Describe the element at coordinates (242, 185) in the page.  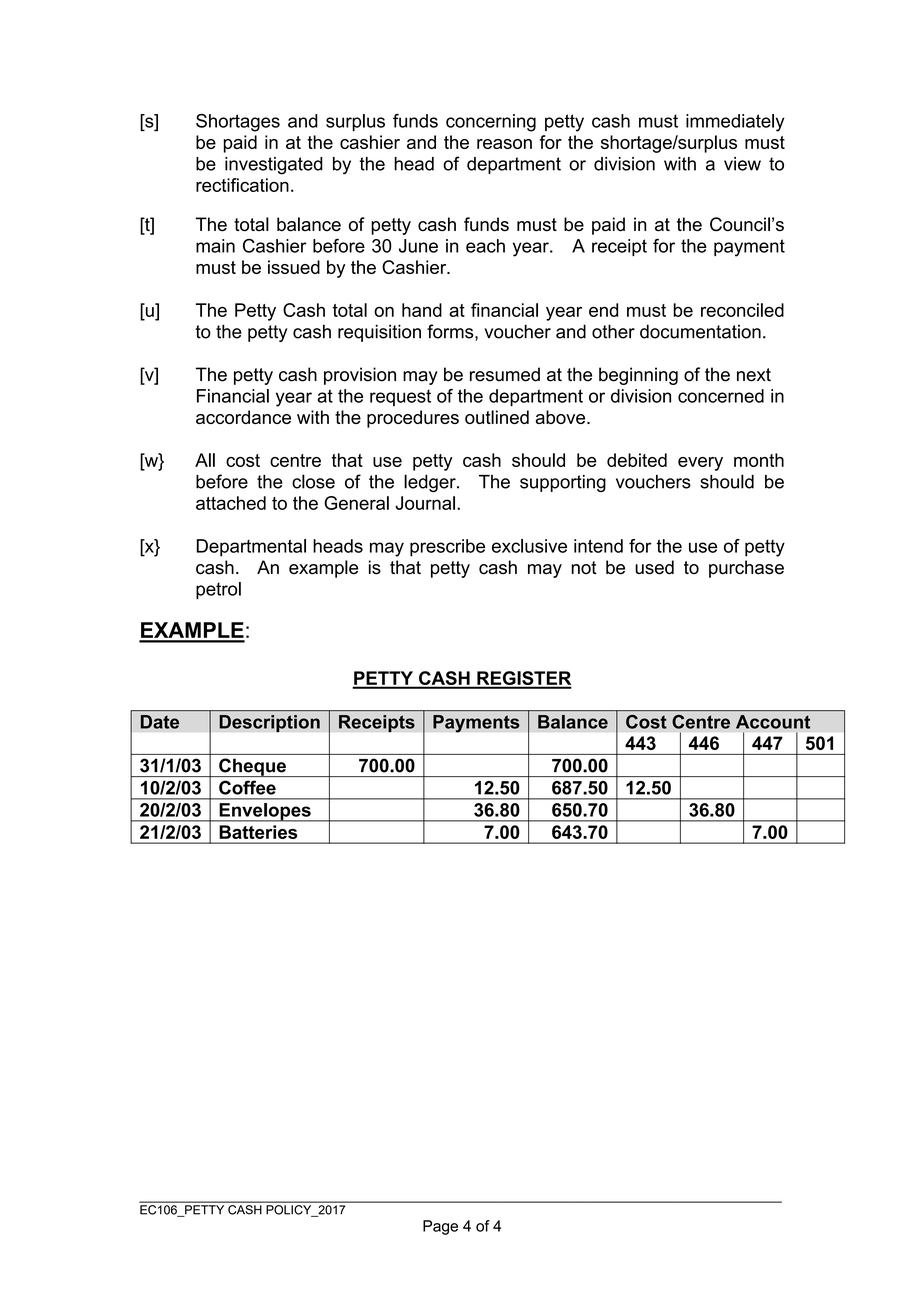
I see `rectification` at that location.
